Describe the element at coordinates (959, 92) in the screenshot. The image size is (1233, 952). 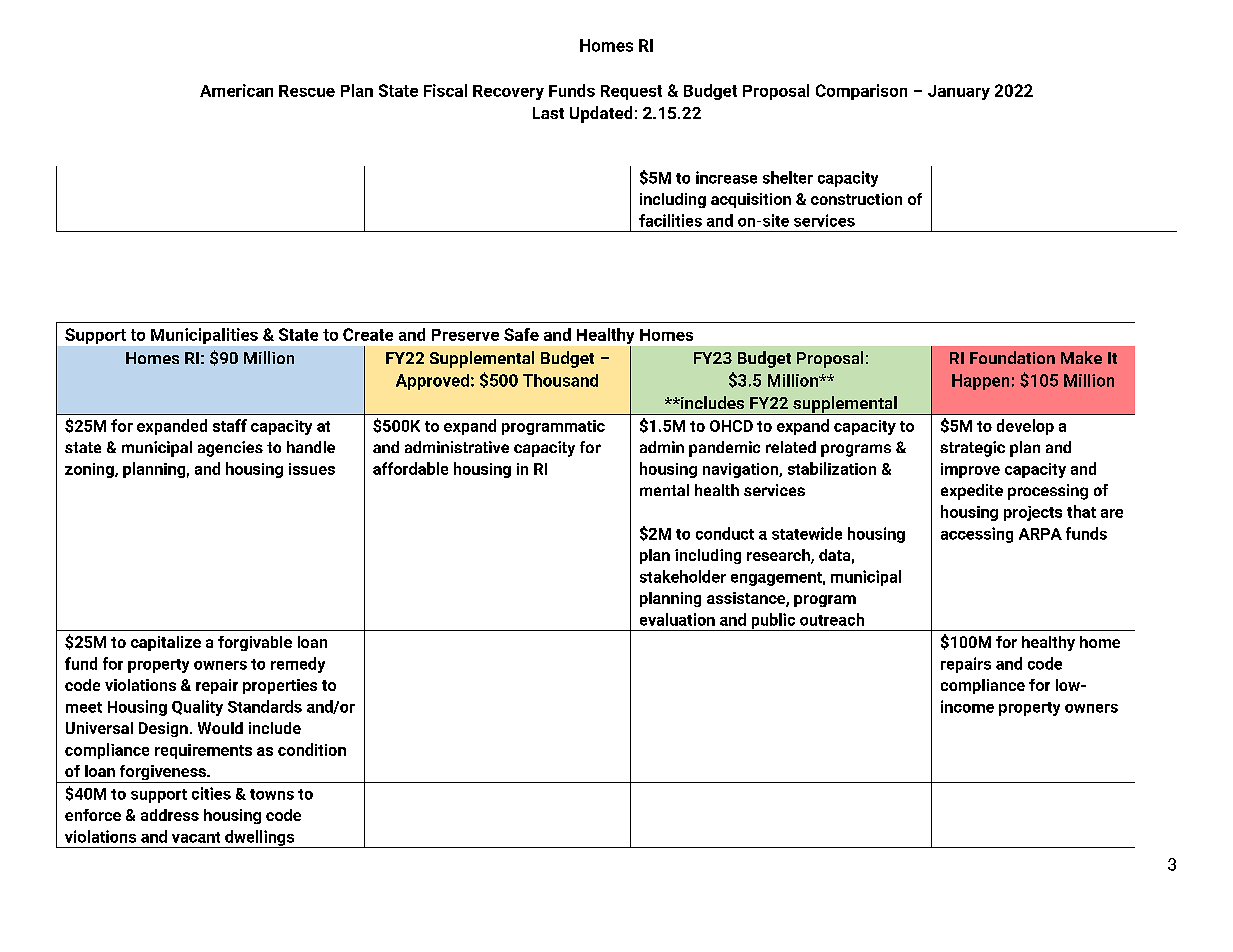
I see `January` at that location.
